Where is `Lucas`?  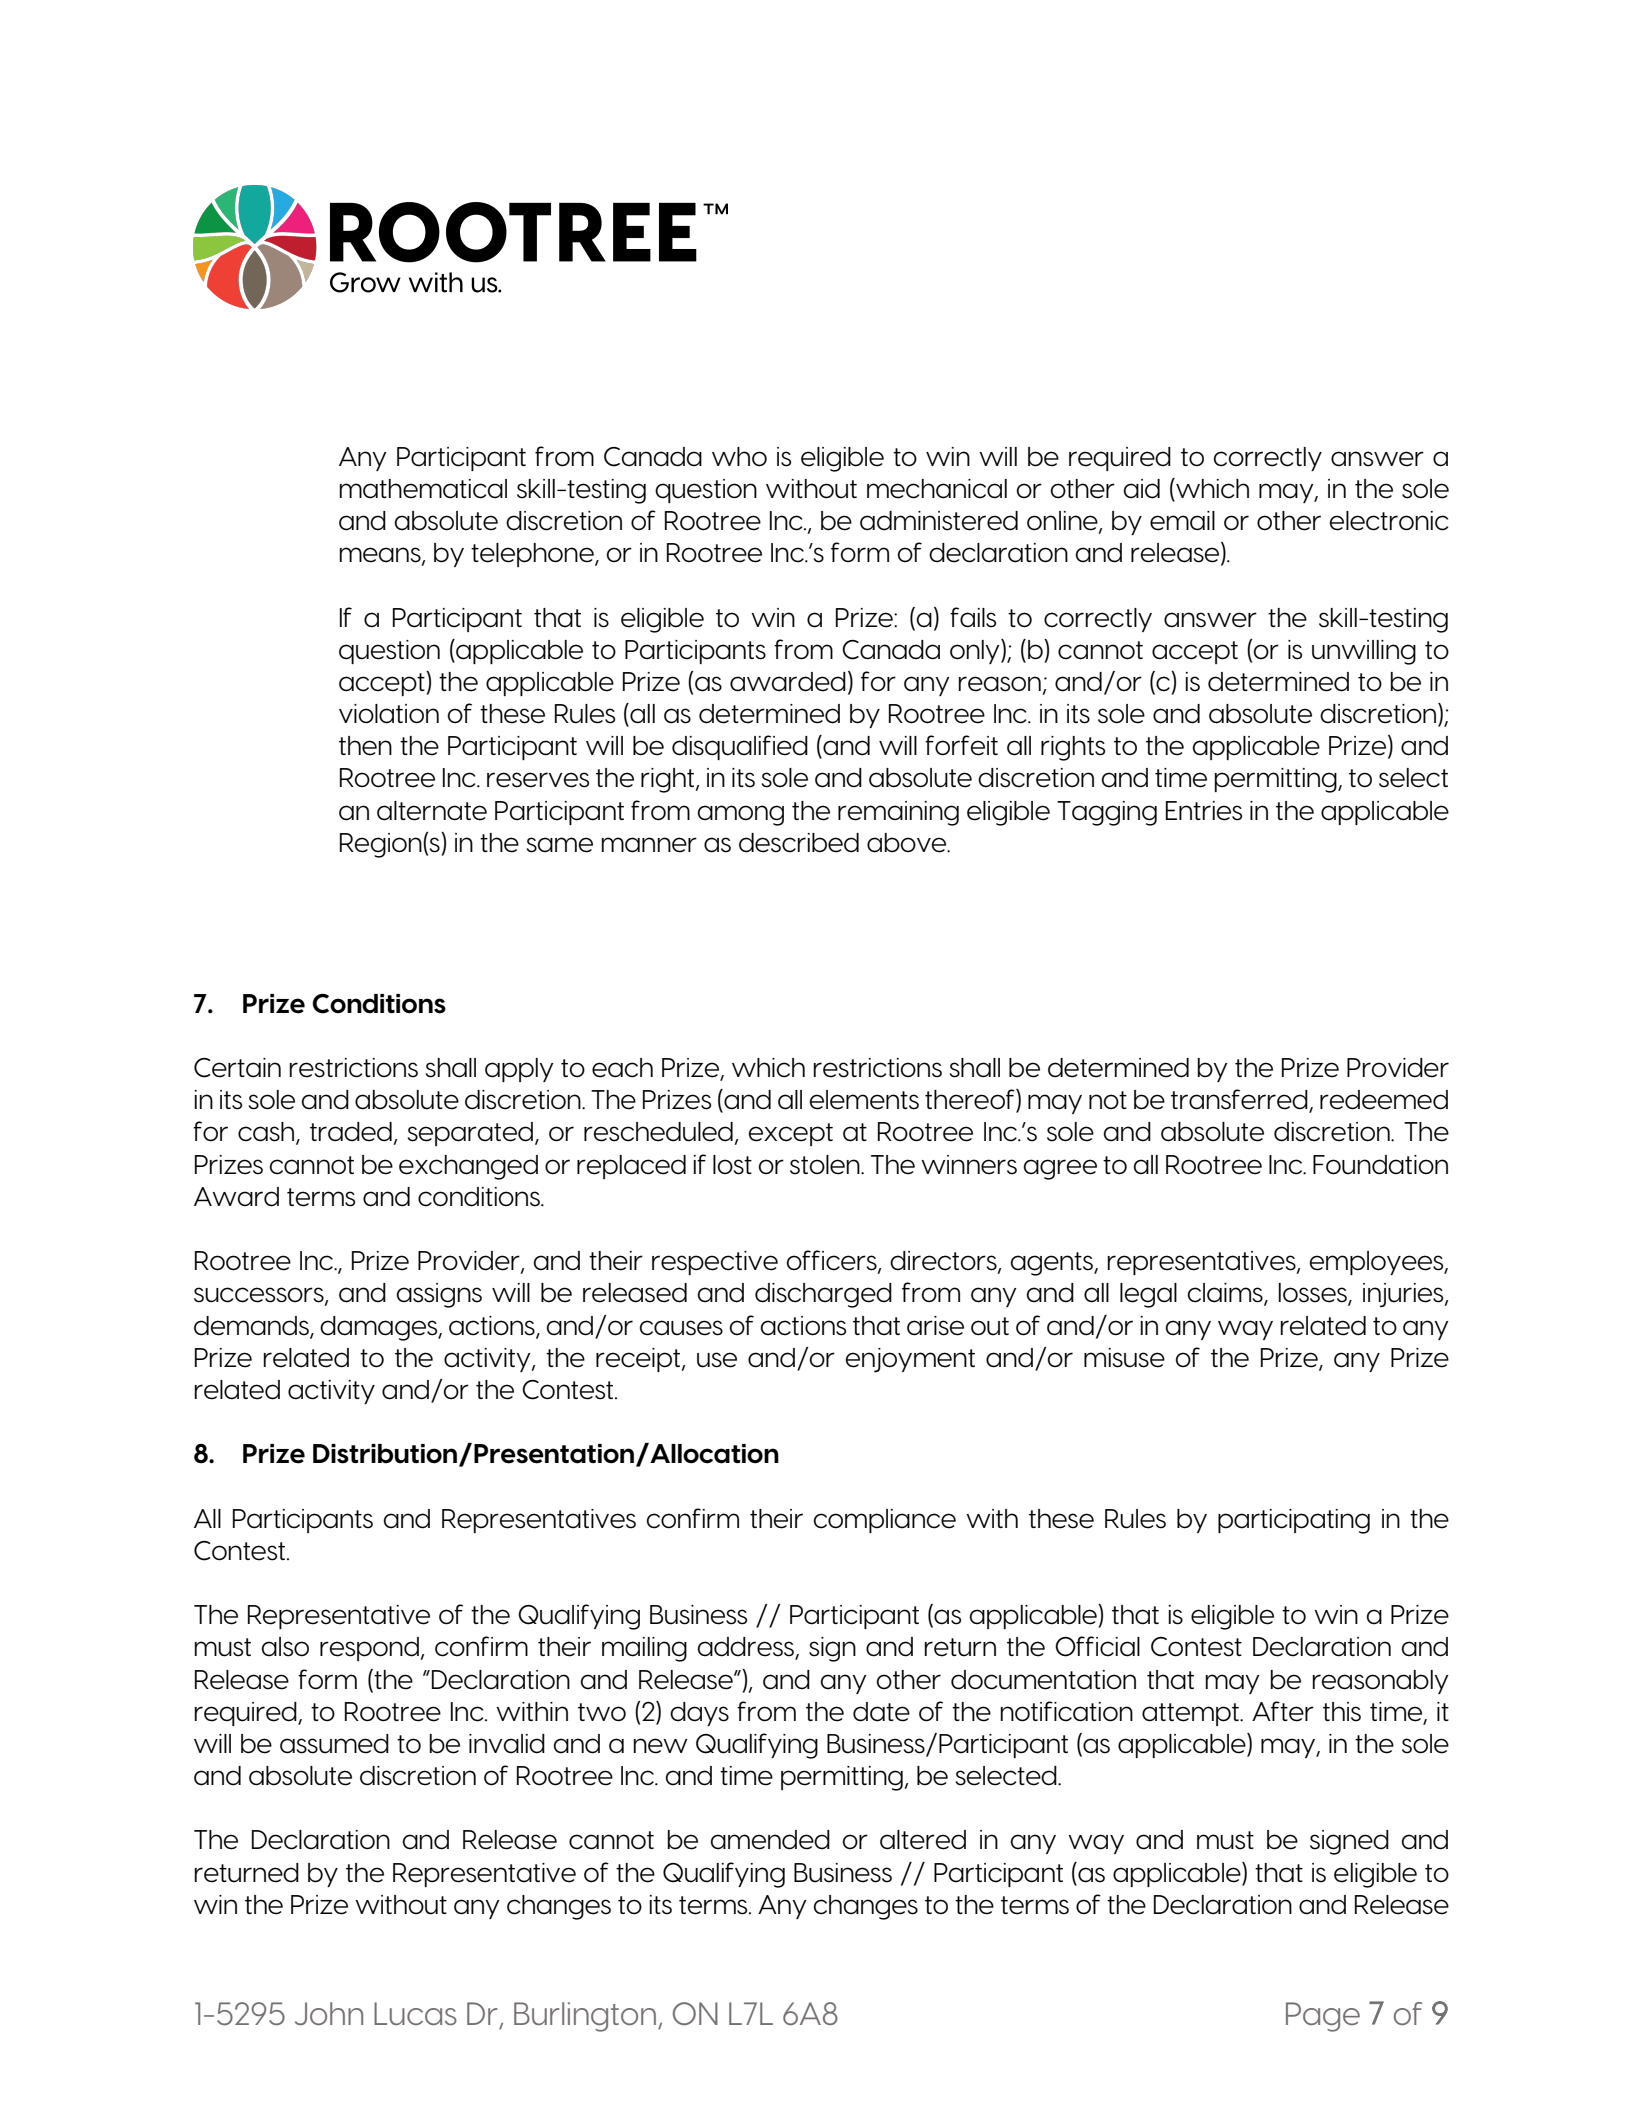
Lucas is located at coordinates (415, 2013).
